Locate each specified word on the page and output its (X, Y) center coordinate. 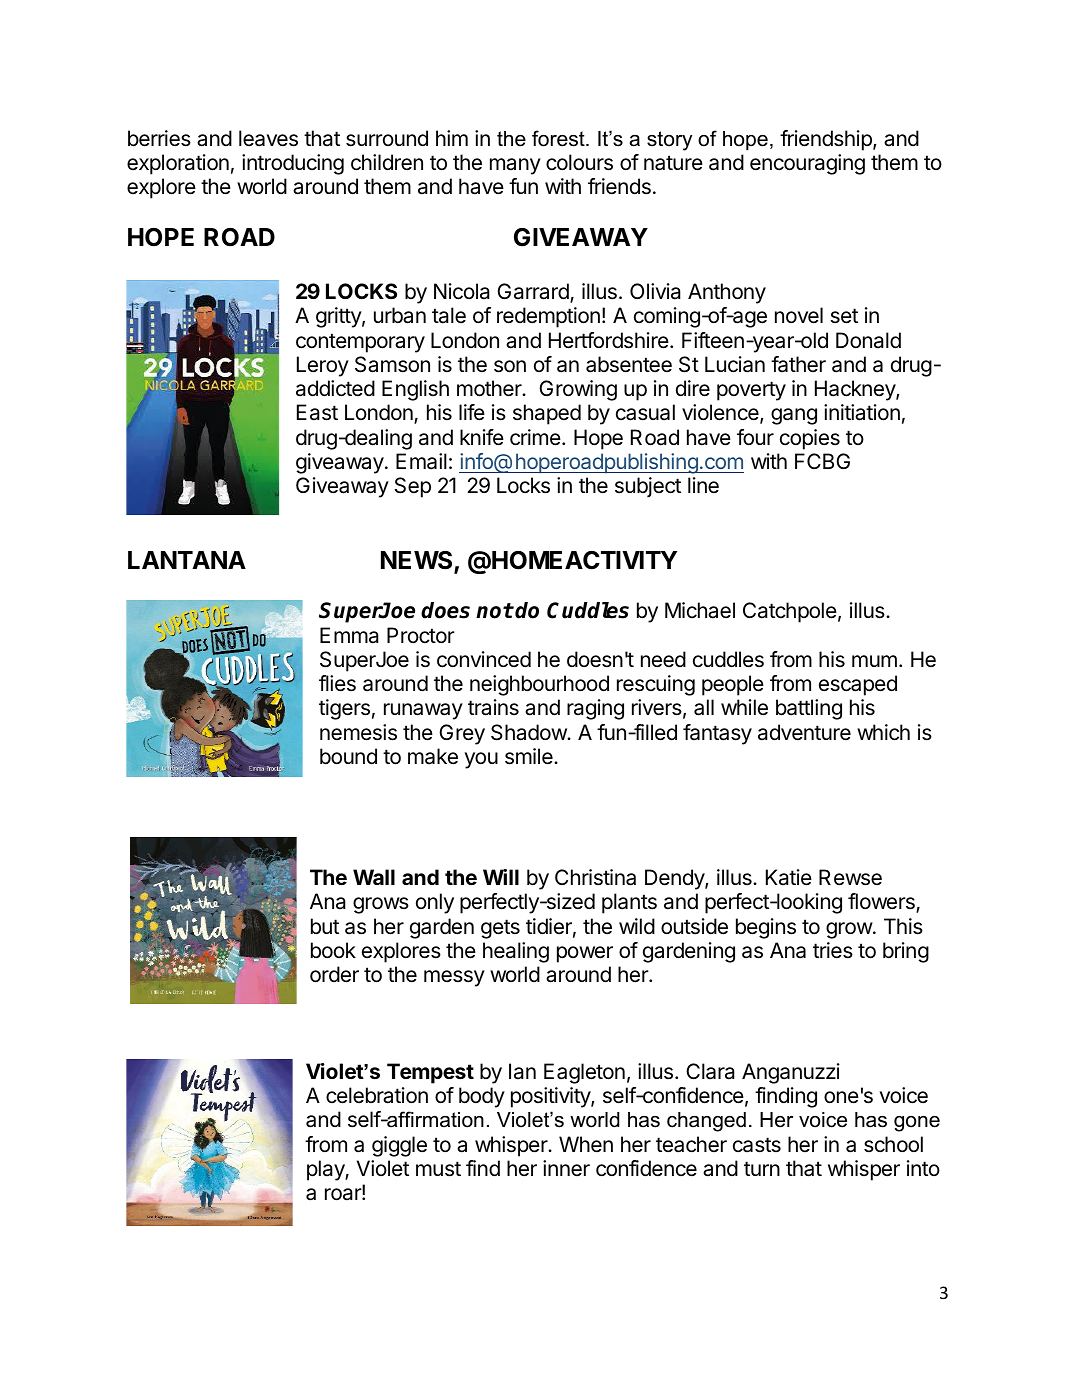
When (586, 1144)
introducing (293, 164)
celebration (377, 1095)
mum (874, 661)
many (515, 166)
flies (337, 683)
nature (673, 163)
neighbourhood (539, 685)
